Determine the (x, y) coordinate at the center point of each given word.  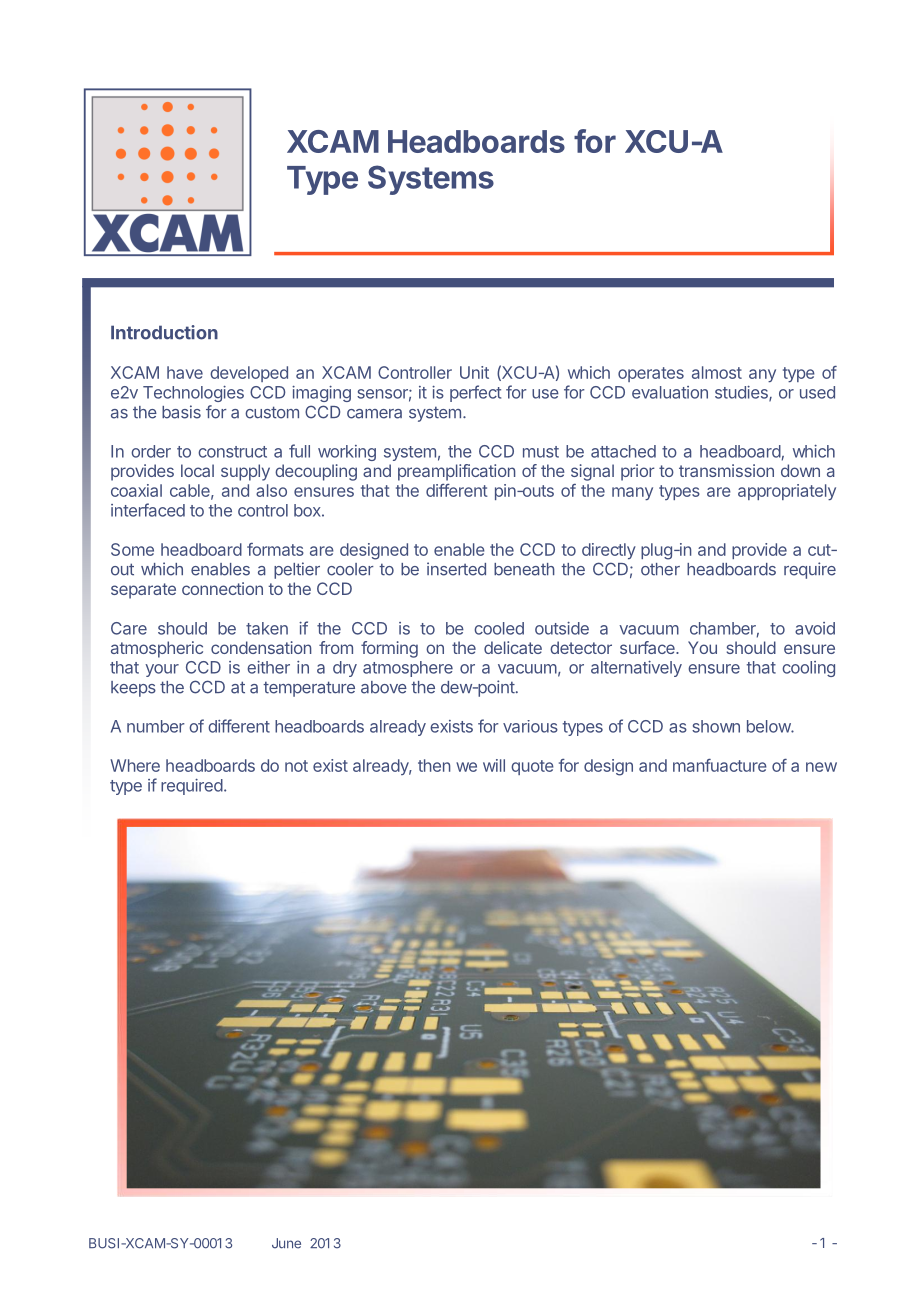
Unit (474, 372)
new (821, 767)
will (494, 765)
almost (717, 372)
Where (135, 765)
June (286, 1243)
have (185, 372)
